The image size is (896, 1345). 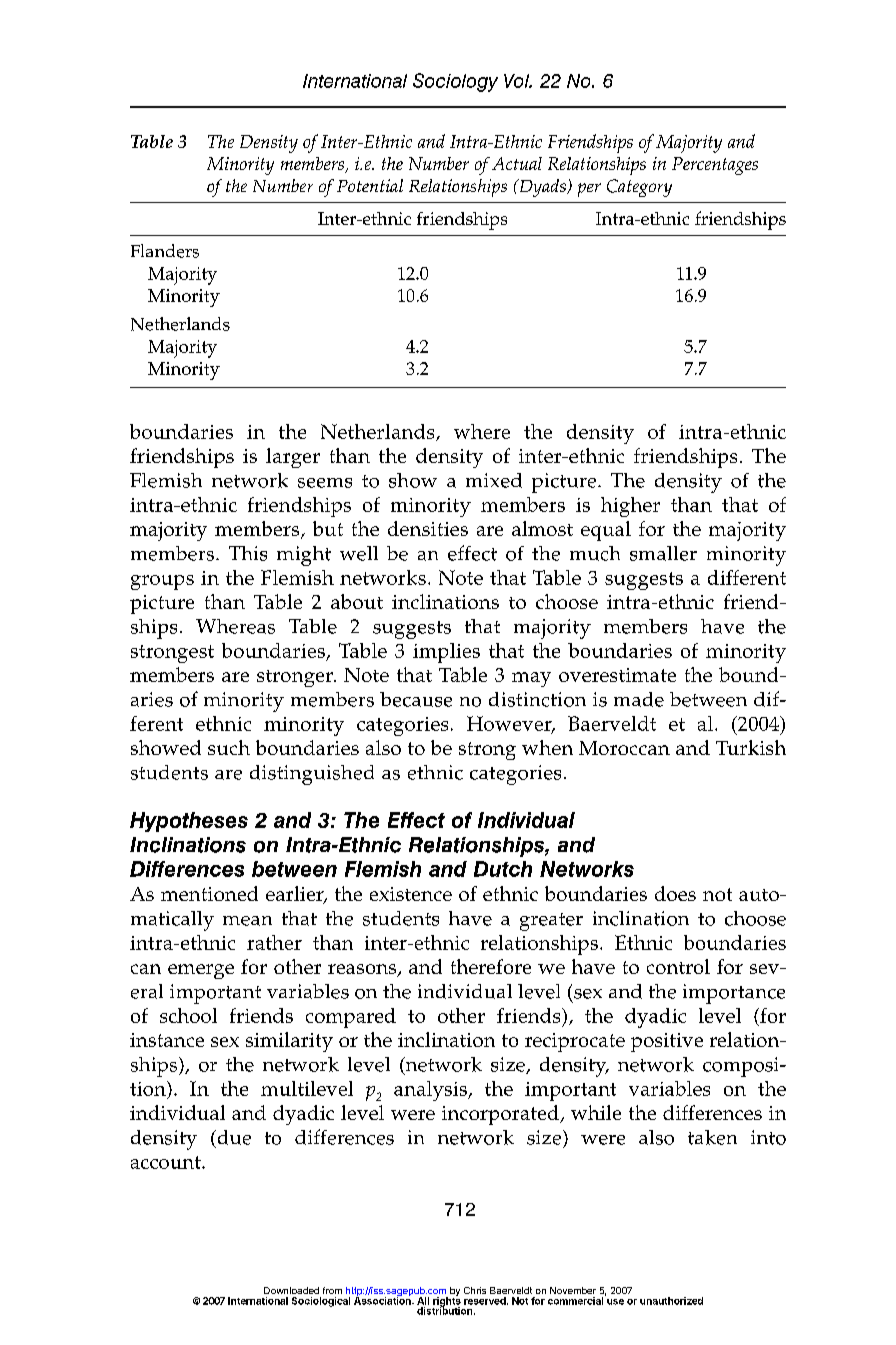 What do you see at coordinates (455, 82) in the screenshot?
I see `Sociology` at bounding box center [455, 82].
